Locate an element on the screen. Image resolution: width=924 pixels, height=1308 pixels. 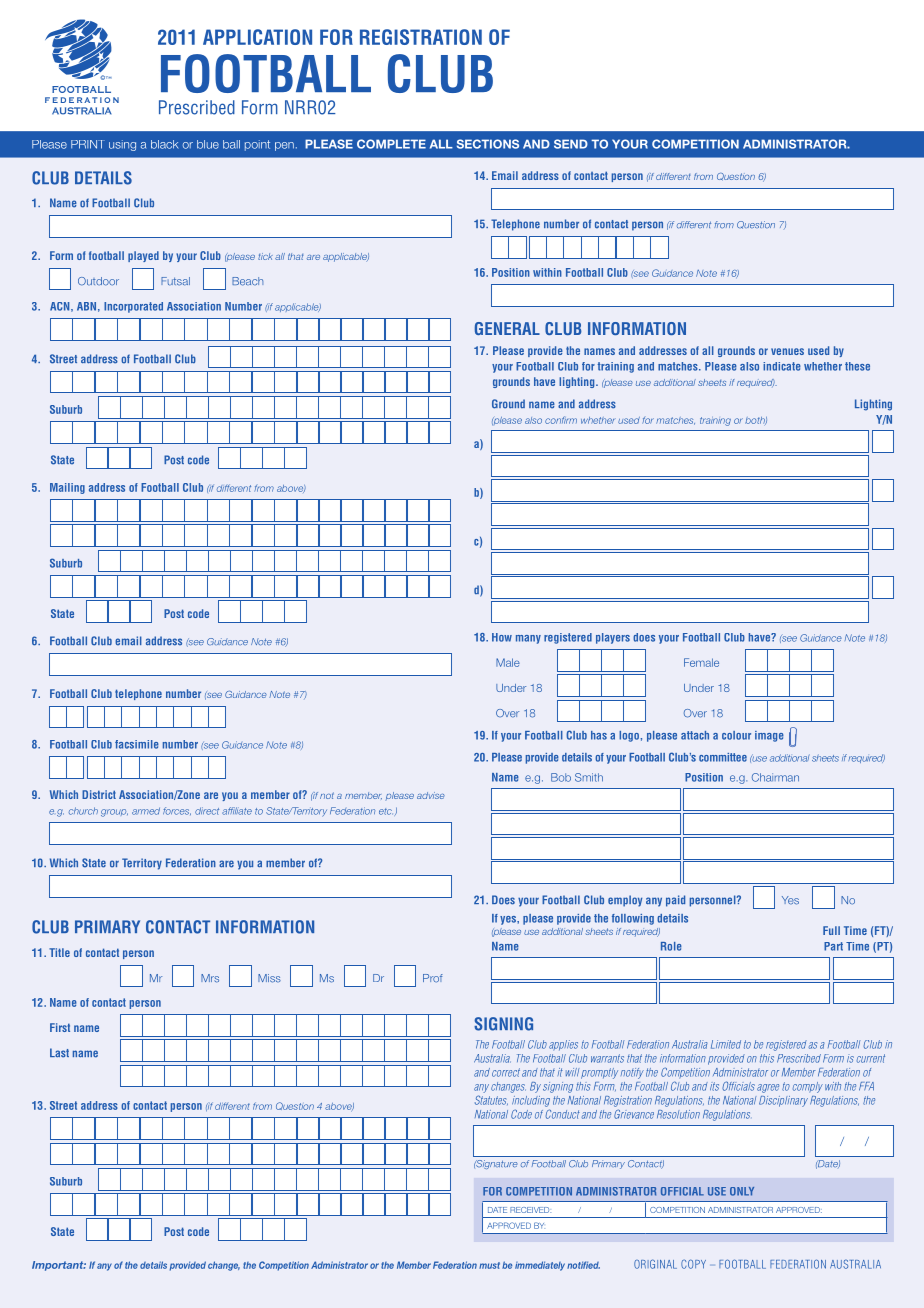
Important is located at coordinates (59, 1266).
